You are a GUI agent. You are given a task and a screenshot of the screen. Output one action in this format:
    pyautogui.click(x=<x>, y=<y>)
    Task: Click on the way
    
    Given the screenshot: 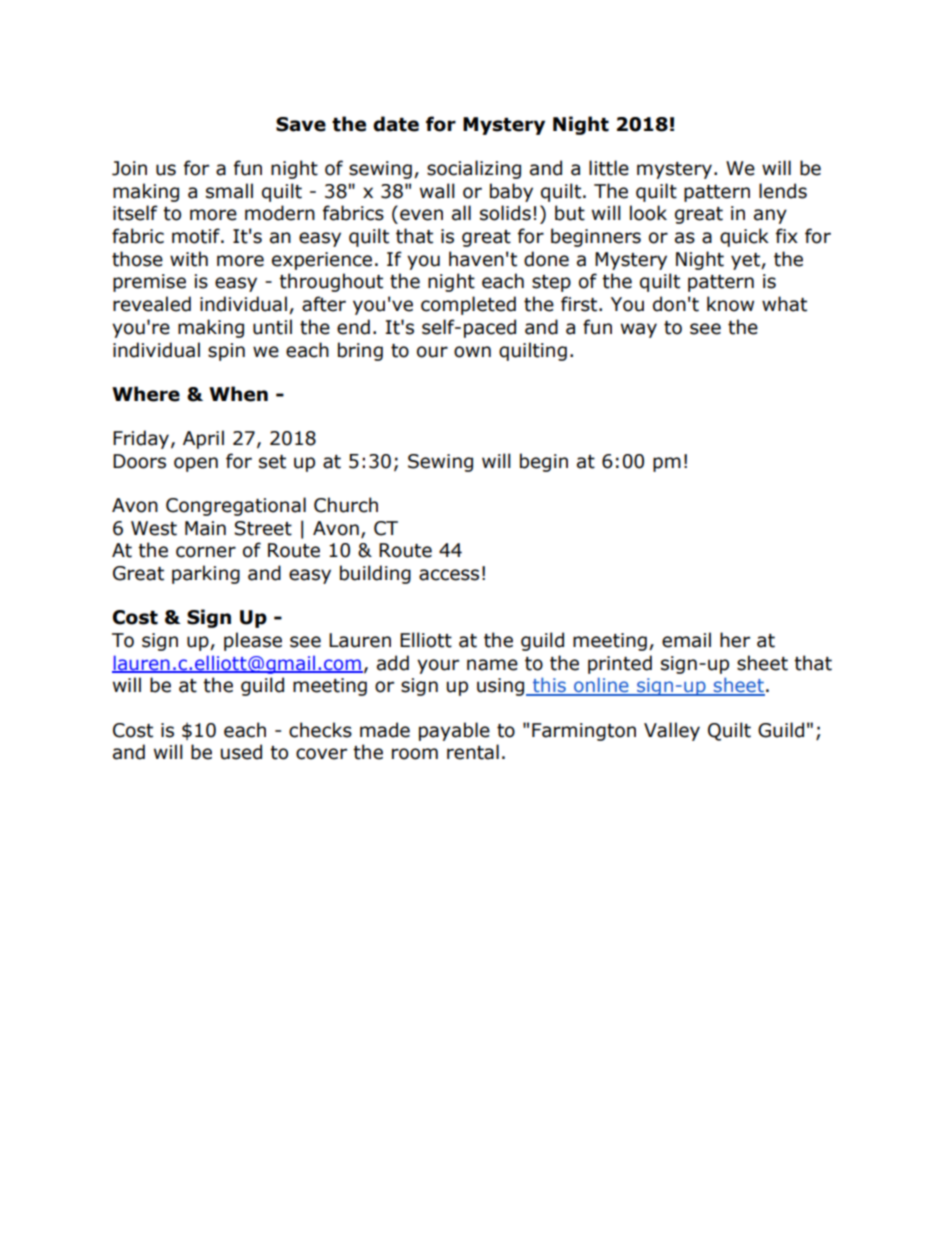 What is the action you would take?
    pyautogui.click(x=639, y=330)
